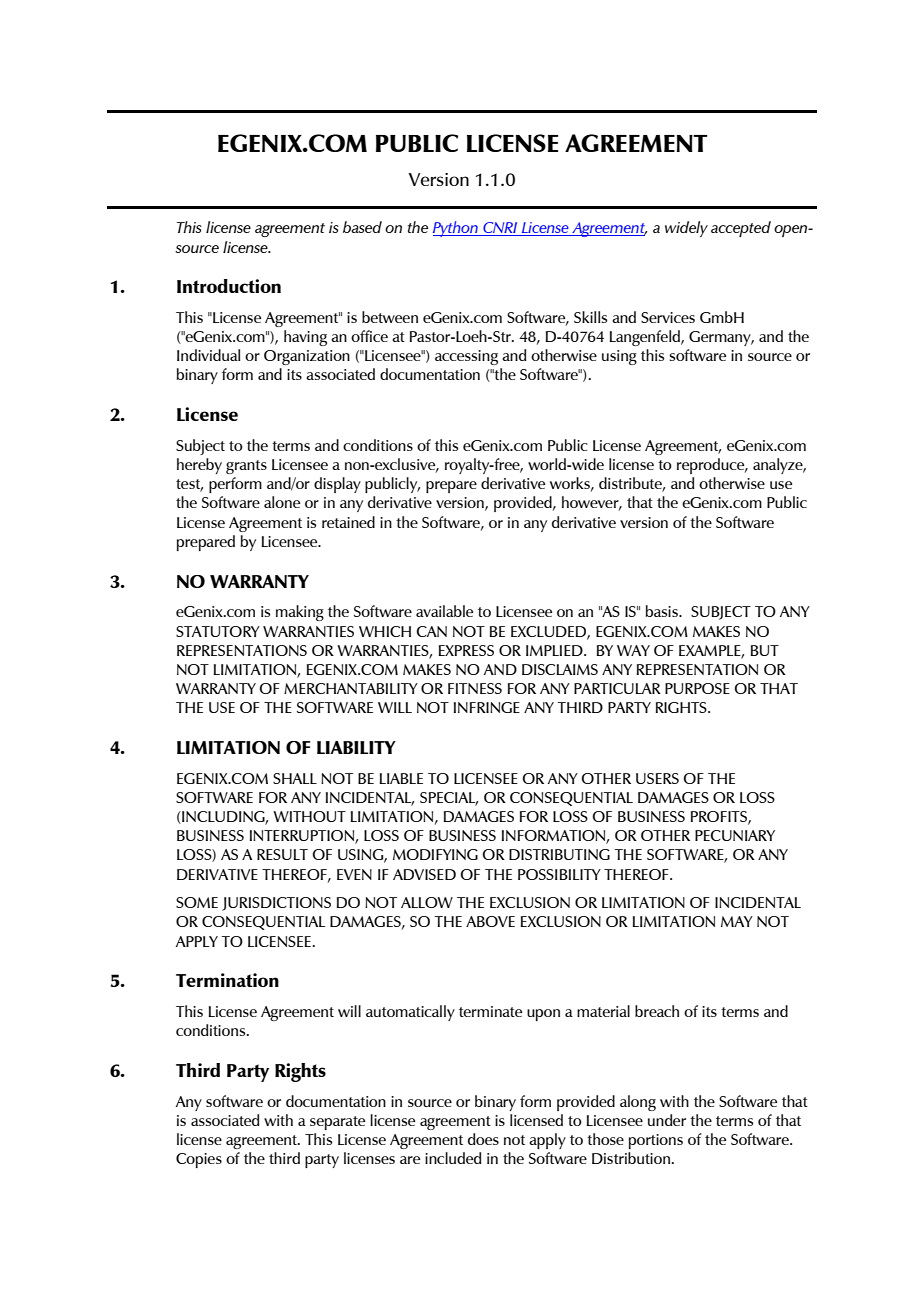 The image size is (924, 1308). What do you see at coordinates (483, 1139) in the document?
I see `does` at bounding box center [483, 1139].
